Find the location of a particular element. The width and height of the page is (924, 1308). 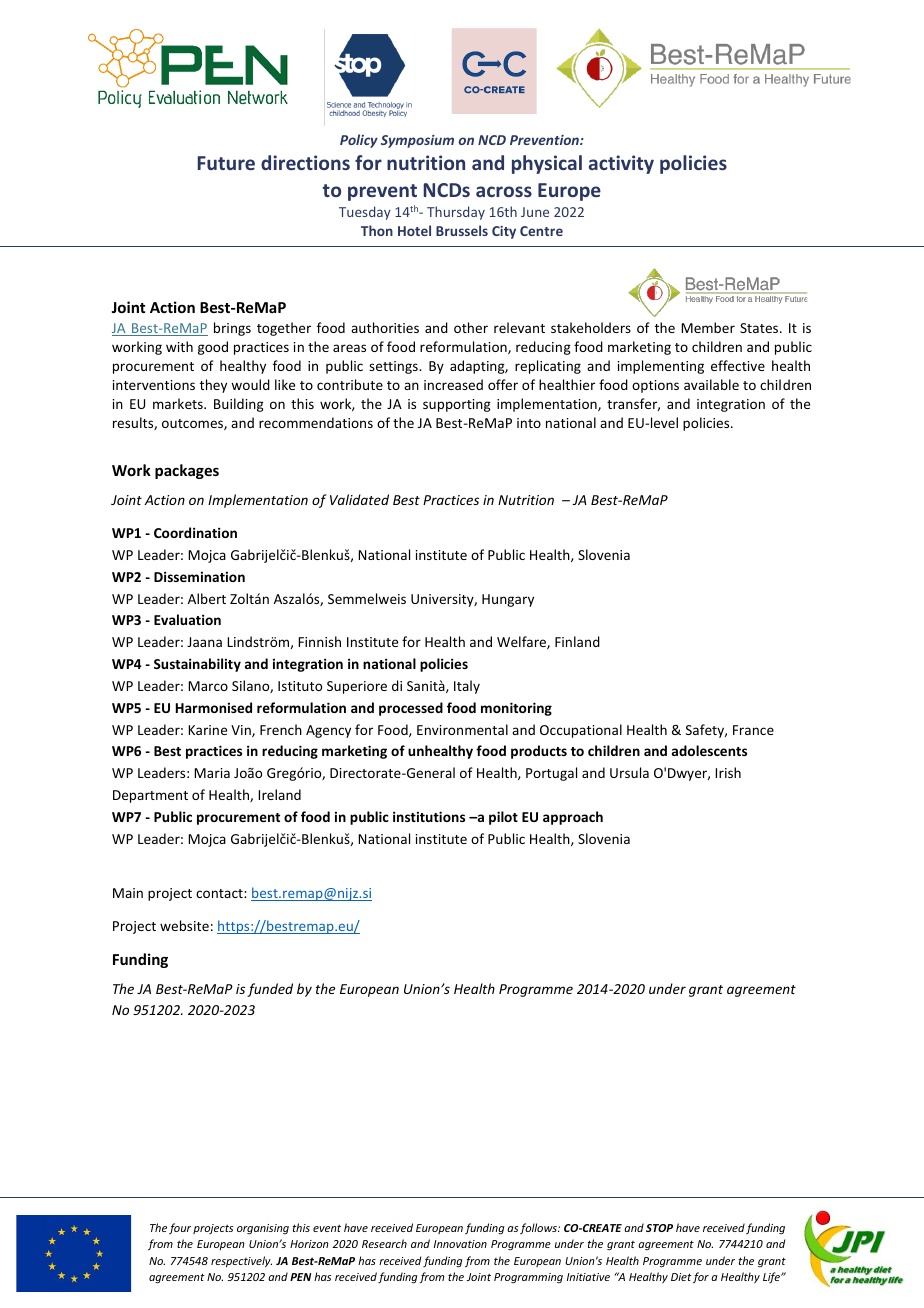

Future is located at coordinates (226, 163).
